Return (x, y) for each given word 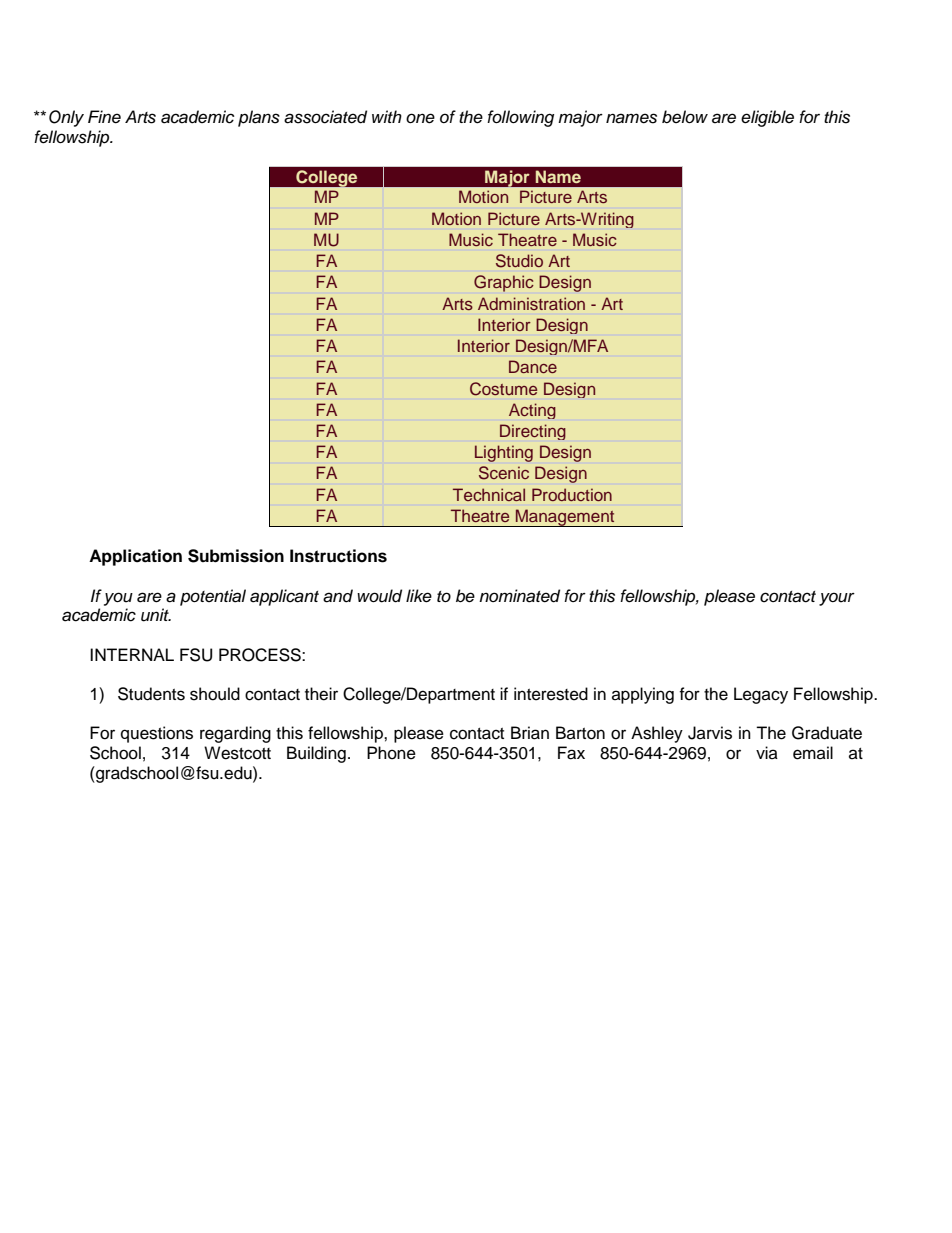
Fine (104, 117)
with (387, 116)
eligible (767, 118)
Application (135, 557)
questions (157, 734)
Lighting (504, 453)
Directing (533, 432)
